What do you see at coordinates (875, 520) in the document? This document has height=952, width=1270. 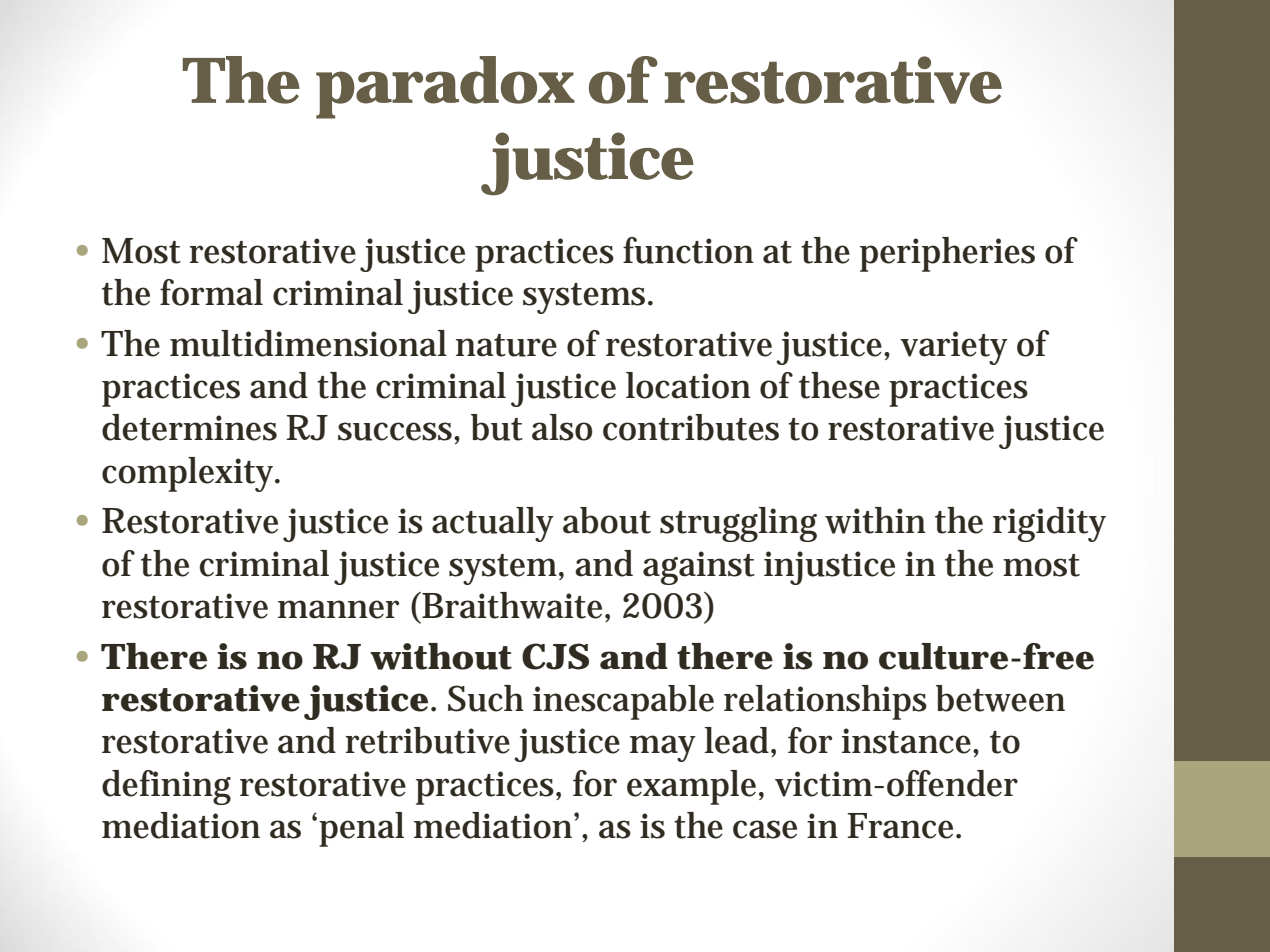 I see `within` at bounding box center [875, 520].
